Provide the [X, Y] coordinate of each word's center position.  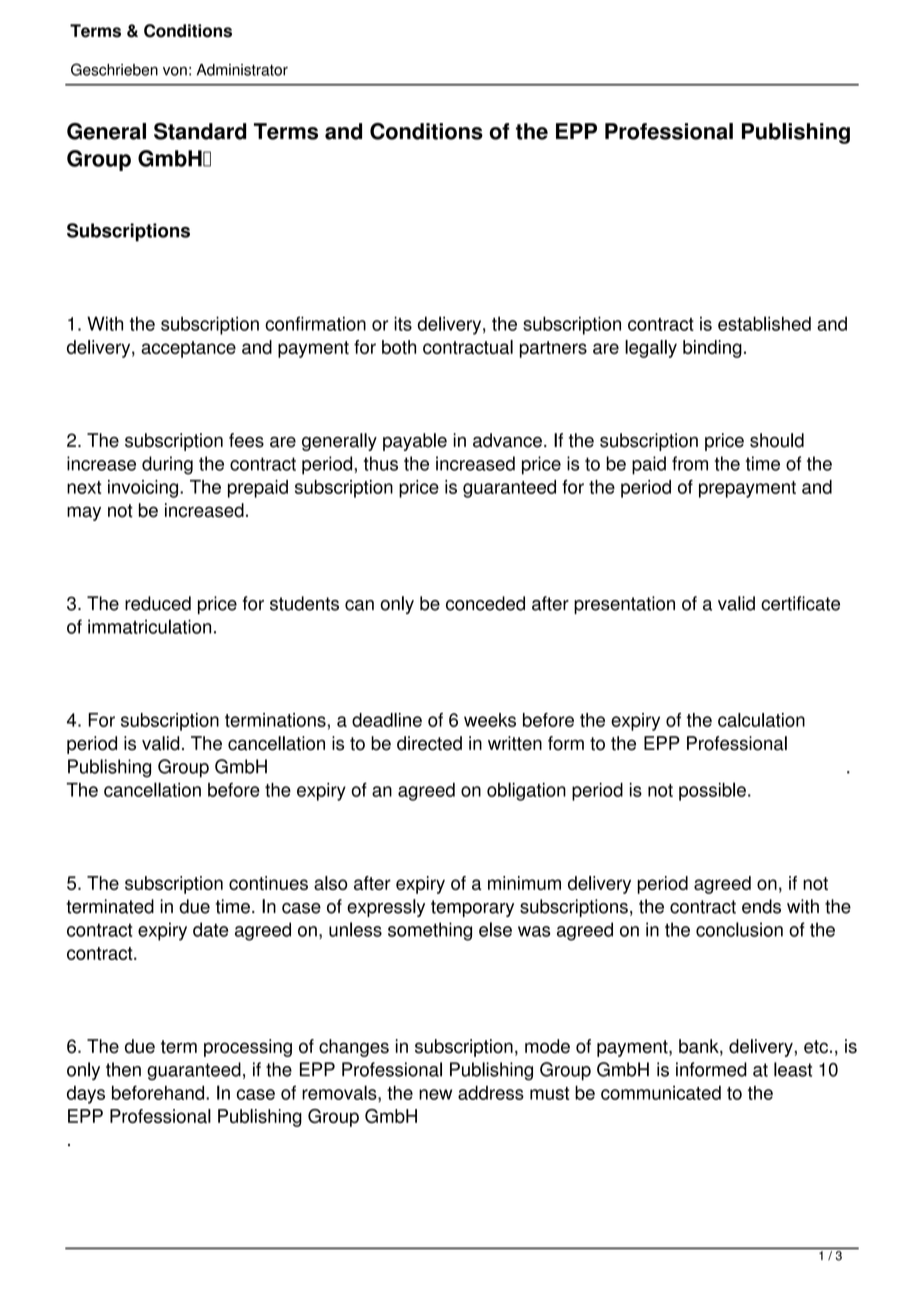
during [167, 465]
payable [415, 442]
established [764, 323]
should [777, 440]
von [175, 71]
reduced [158, 603]
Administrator [242, 70]
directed [429, 743]
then [123, 1069]
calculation [761, 720]
